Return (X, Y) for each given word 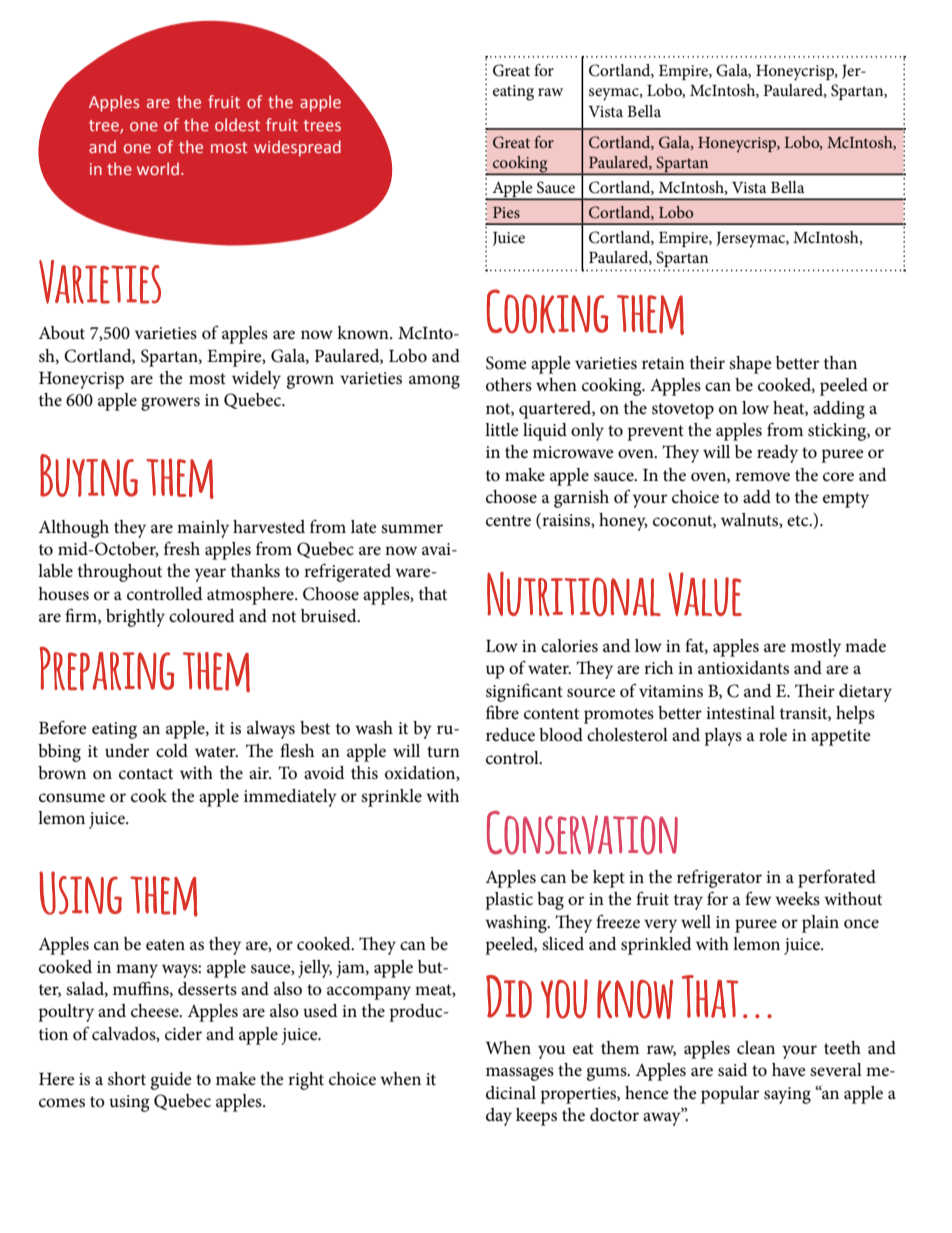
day (499, 1117)
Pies (506, 212)
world (158, 168)
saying (787, 1095)
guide (171, 1081)
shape (750, 365)
